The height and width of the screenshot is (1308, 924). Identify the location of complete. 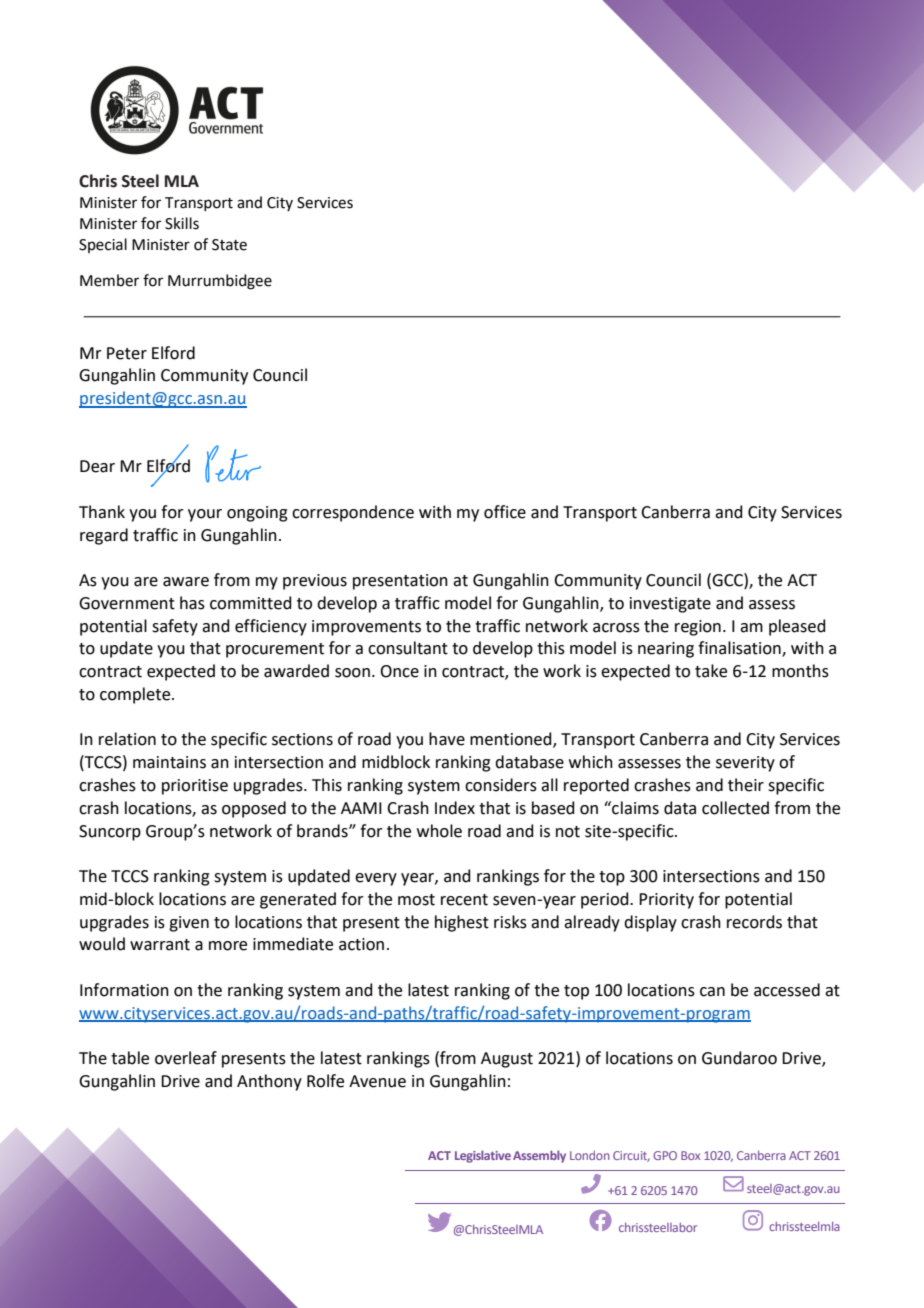
(136, 695).
